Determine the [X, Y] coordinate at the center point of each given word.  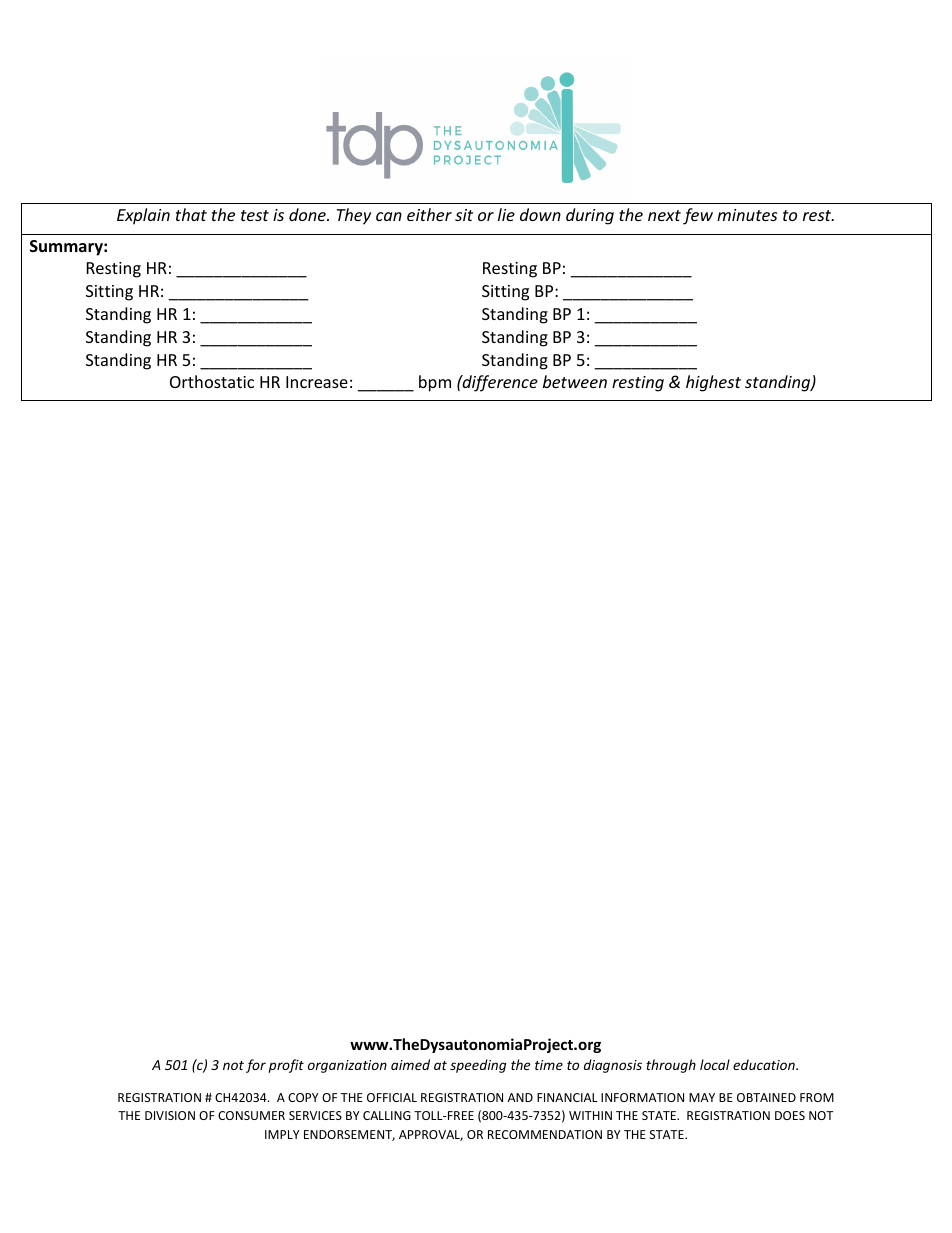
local [715, 1064]
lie [506, 214]
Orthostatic [212, 381]
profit [286, 1066]
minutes [747, 215]
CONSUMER [251, 1115]
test [255, 215]
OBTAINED [766, 1097]
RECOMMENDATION [545, 1134]
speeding [478, 1066]
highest [713, 383]
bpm [435, 383]
